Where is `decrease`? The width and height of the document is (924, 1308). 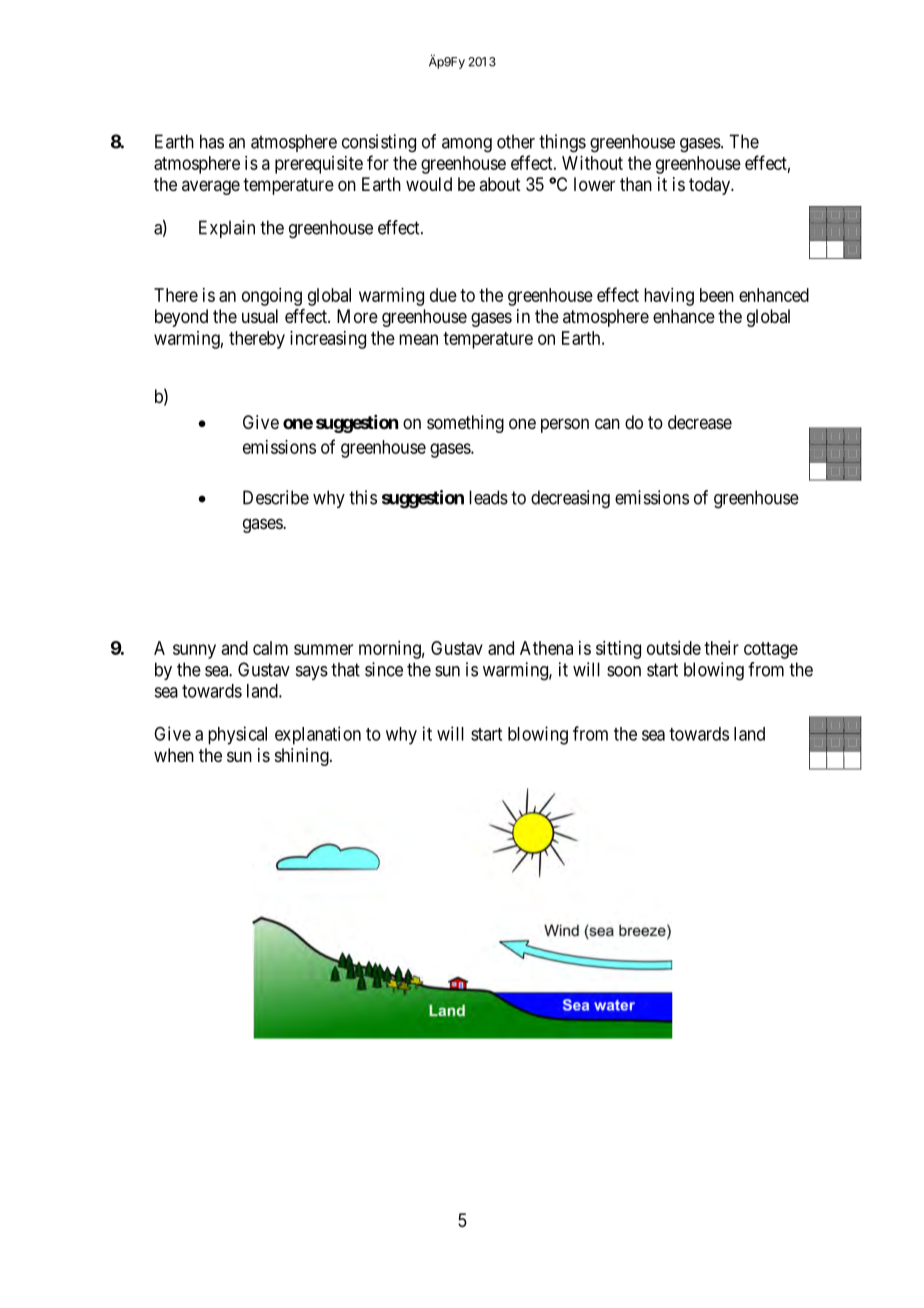 decrease is located at coordinates (700, 422).
